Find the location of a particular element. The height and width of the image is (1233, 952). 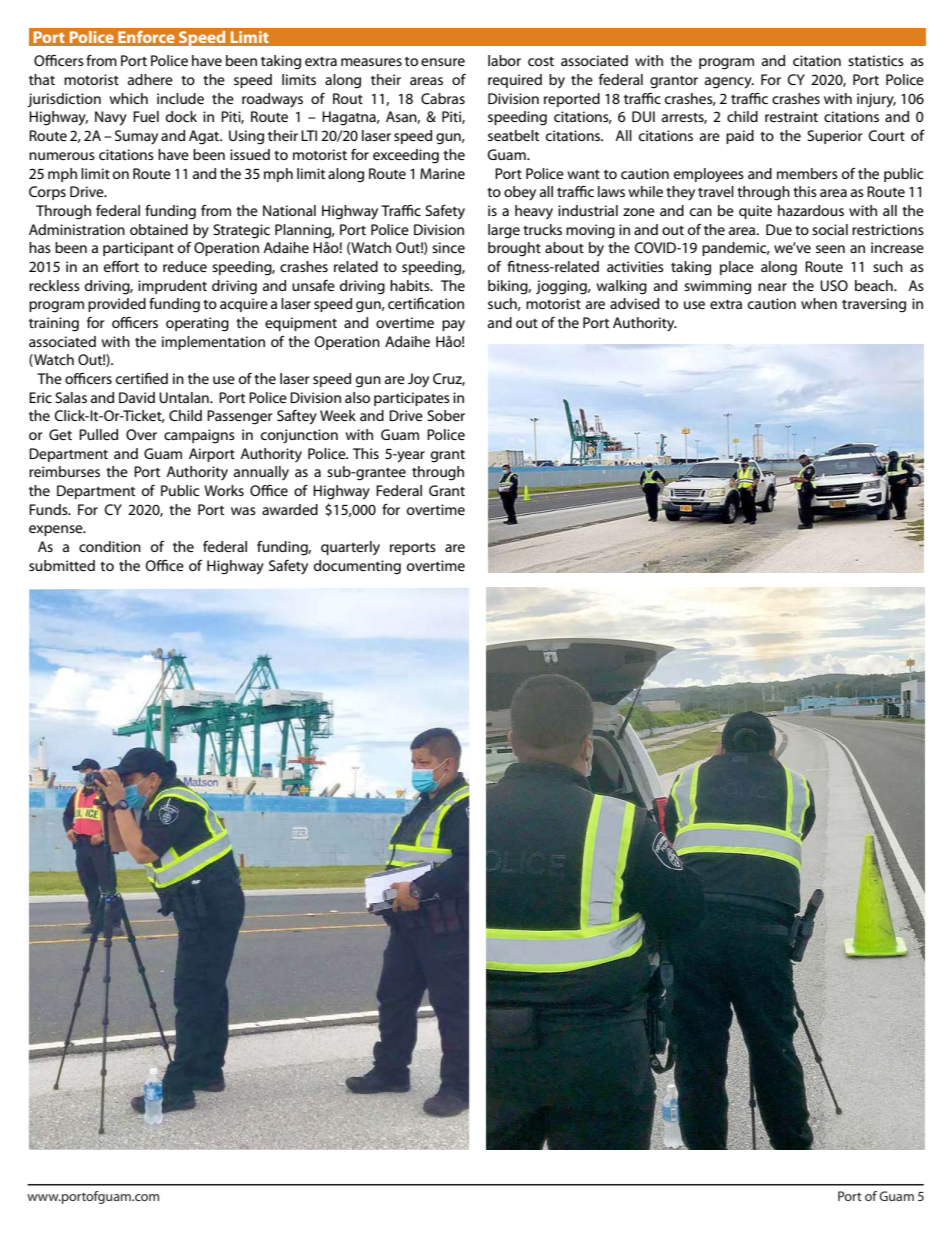

David is located at coordinates (137, 397).
